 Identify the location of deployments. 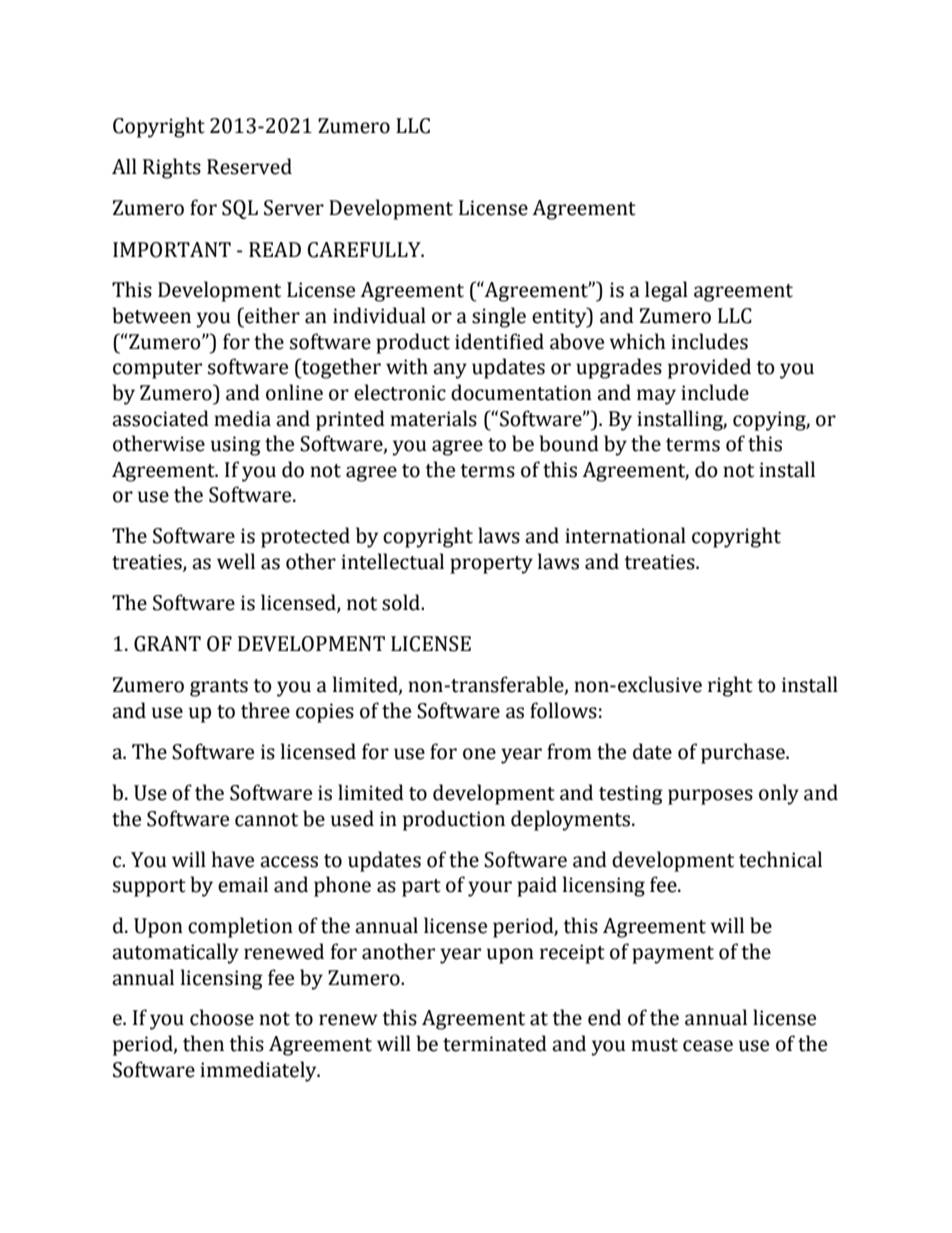
(572, 820).
